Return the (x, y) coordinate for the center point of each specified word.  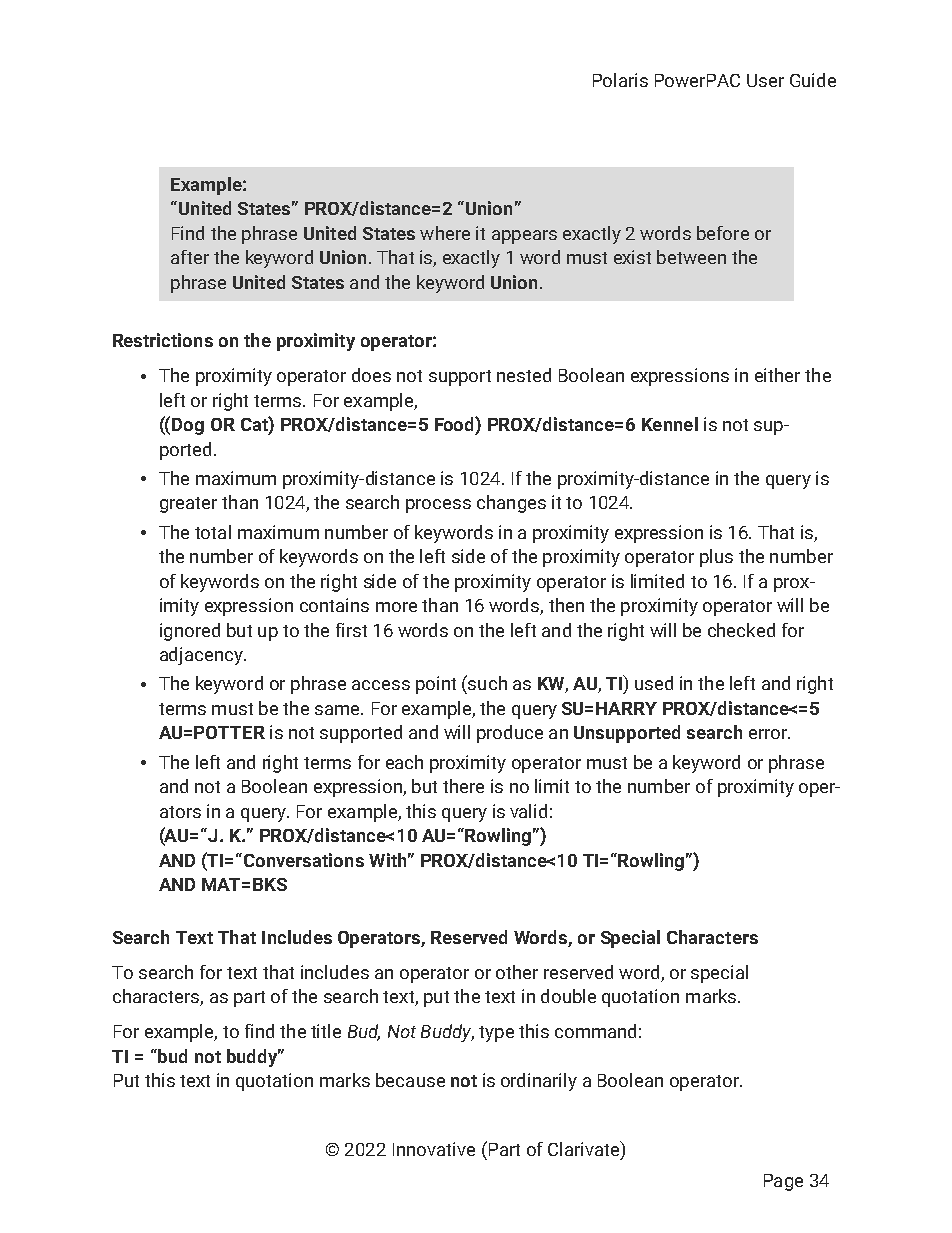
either (777, 375)
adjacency (202, 656)
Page (783, 1182)
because (410, 1080)
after (190, 257)
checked (741, 630)
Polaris (620, 80)
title (326, 1031)
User (765, 80)
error (769, 734)
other (517, 972)
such (486, 682)
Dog (188, 426)
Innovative (434, 1149)
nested (524, 375)
